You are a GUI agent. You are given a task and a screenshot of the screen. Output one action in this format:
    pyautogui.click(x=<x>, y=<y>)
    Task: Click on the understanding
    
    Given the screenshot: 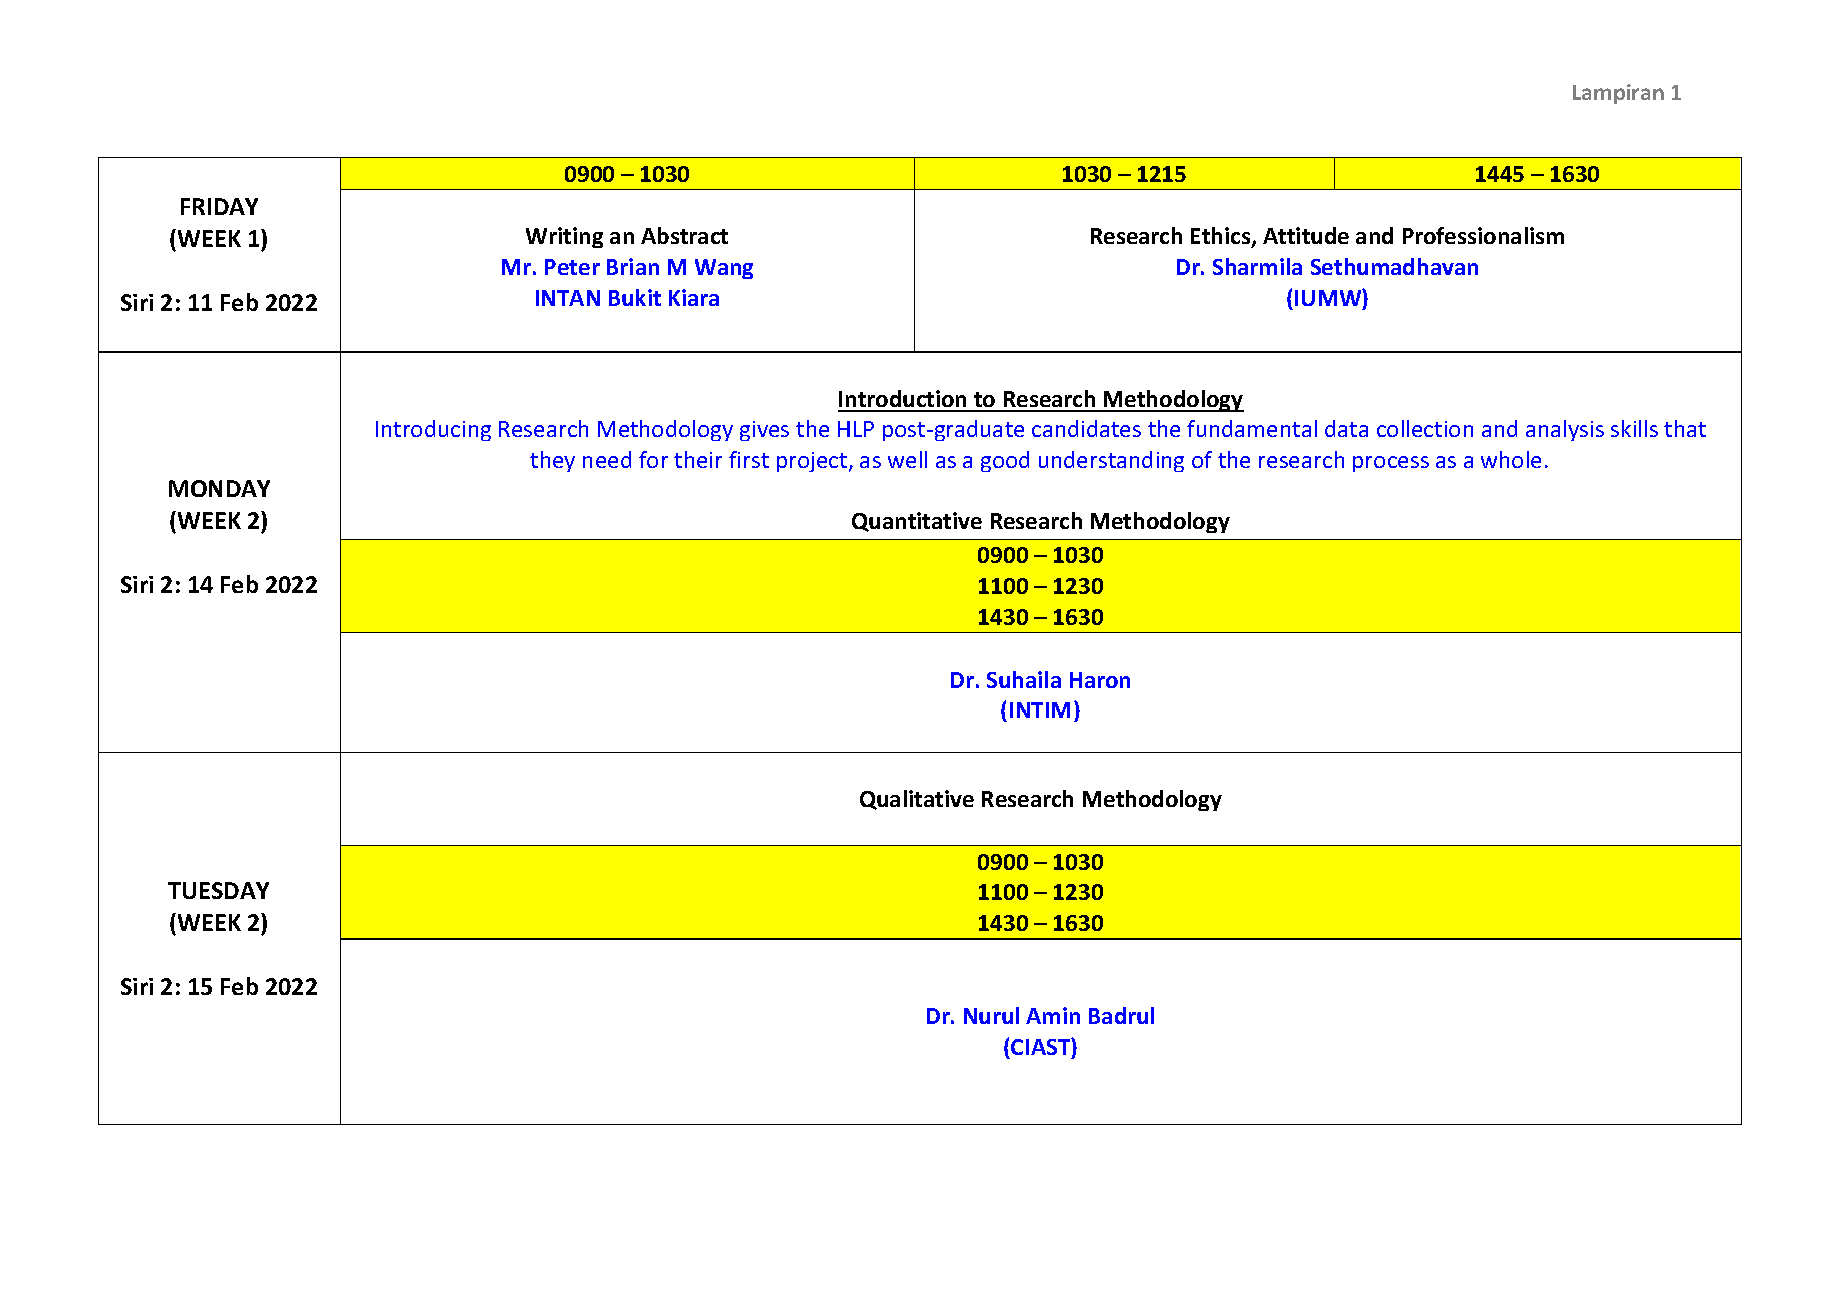 What is the action you would take?
    pyautogui.click(x=1111, y=461)
